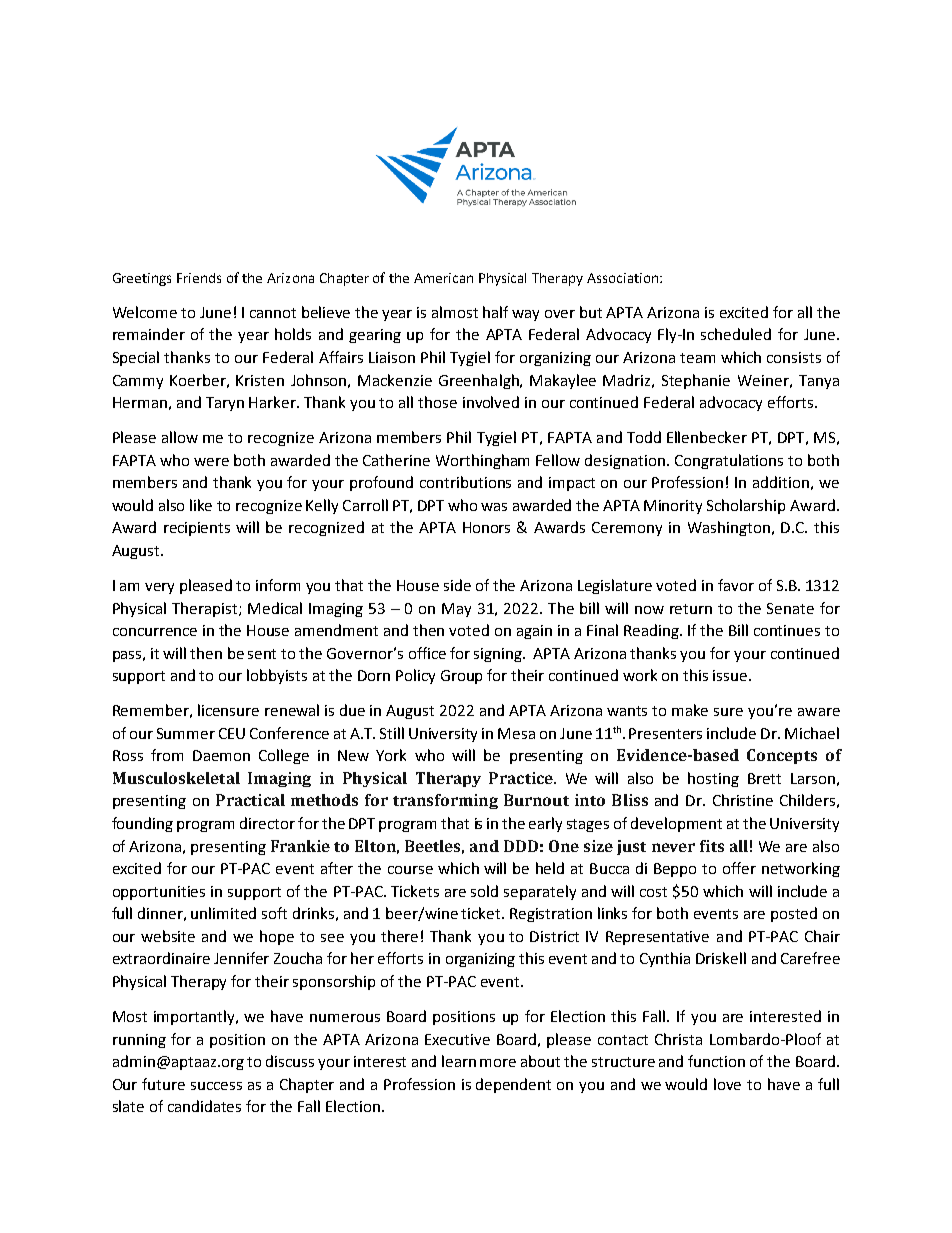  Describe the element at coordinates (731, 675) in the image. I see `issue` at that location.
